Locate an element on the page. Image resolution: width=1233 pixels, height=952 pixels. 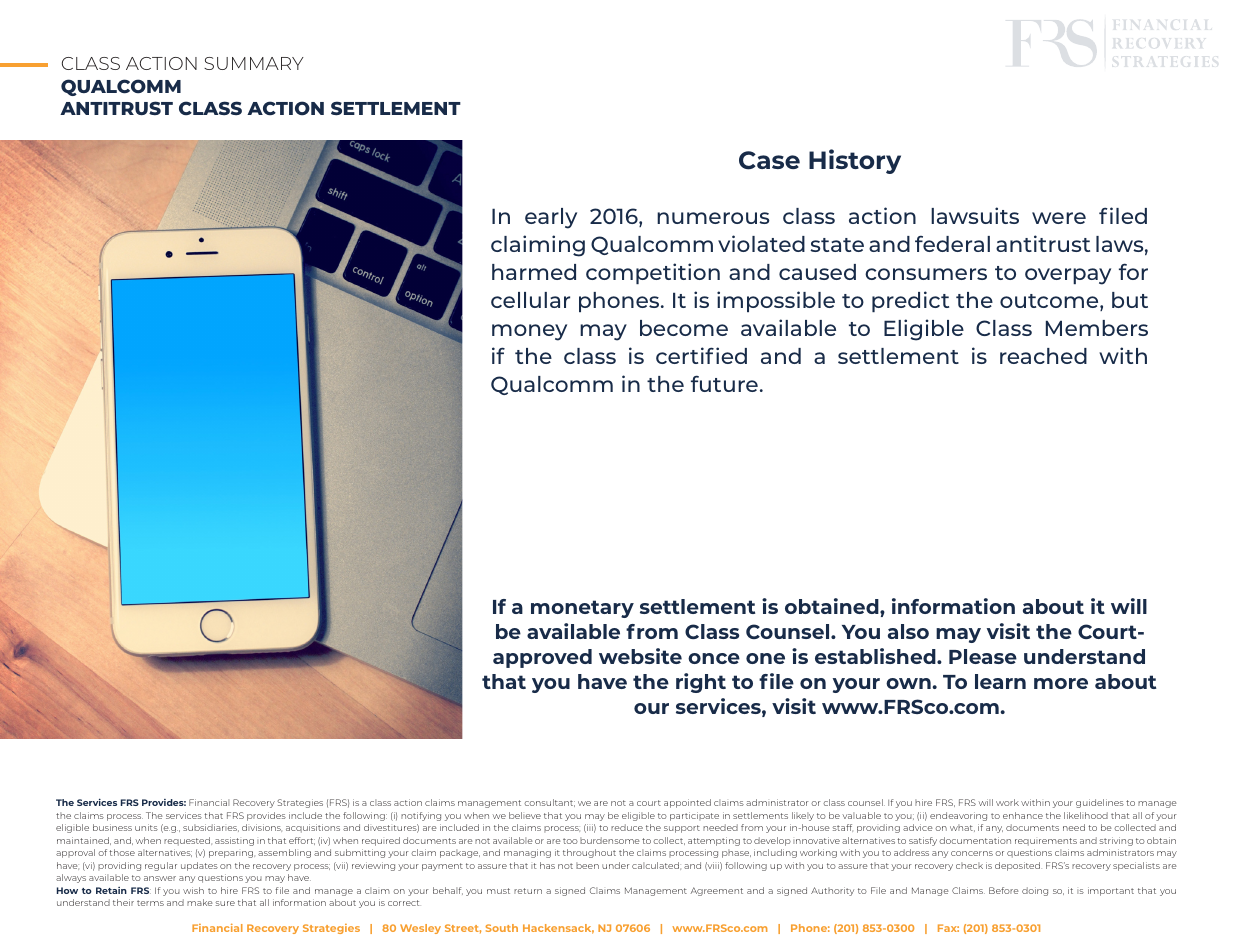
Case is located at coordinates (769, 160).
